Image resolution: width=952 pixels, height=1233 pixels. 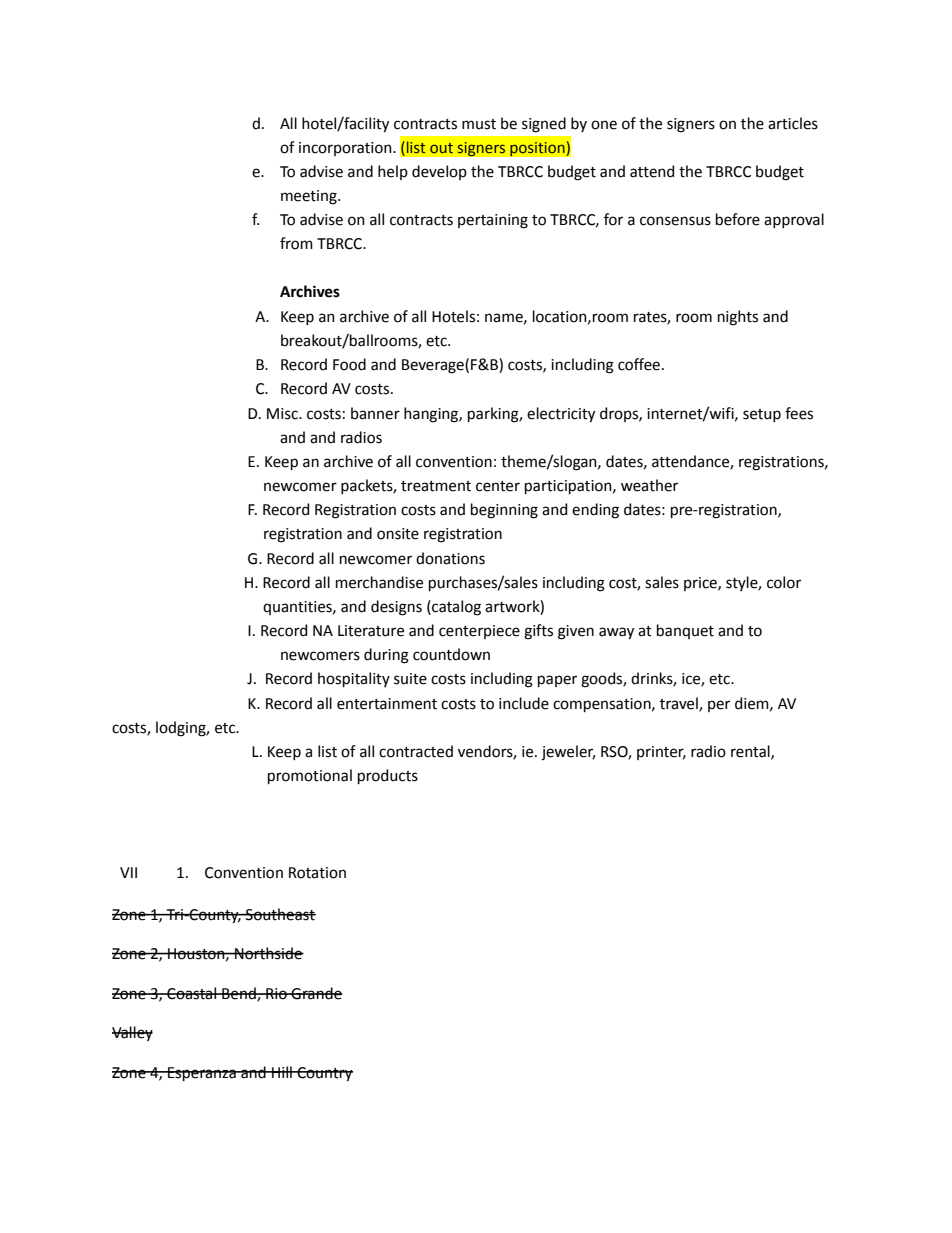 What do you see at coordinates (793, 123) in the document?
I see `articles` at bounding box center [793, 123].
